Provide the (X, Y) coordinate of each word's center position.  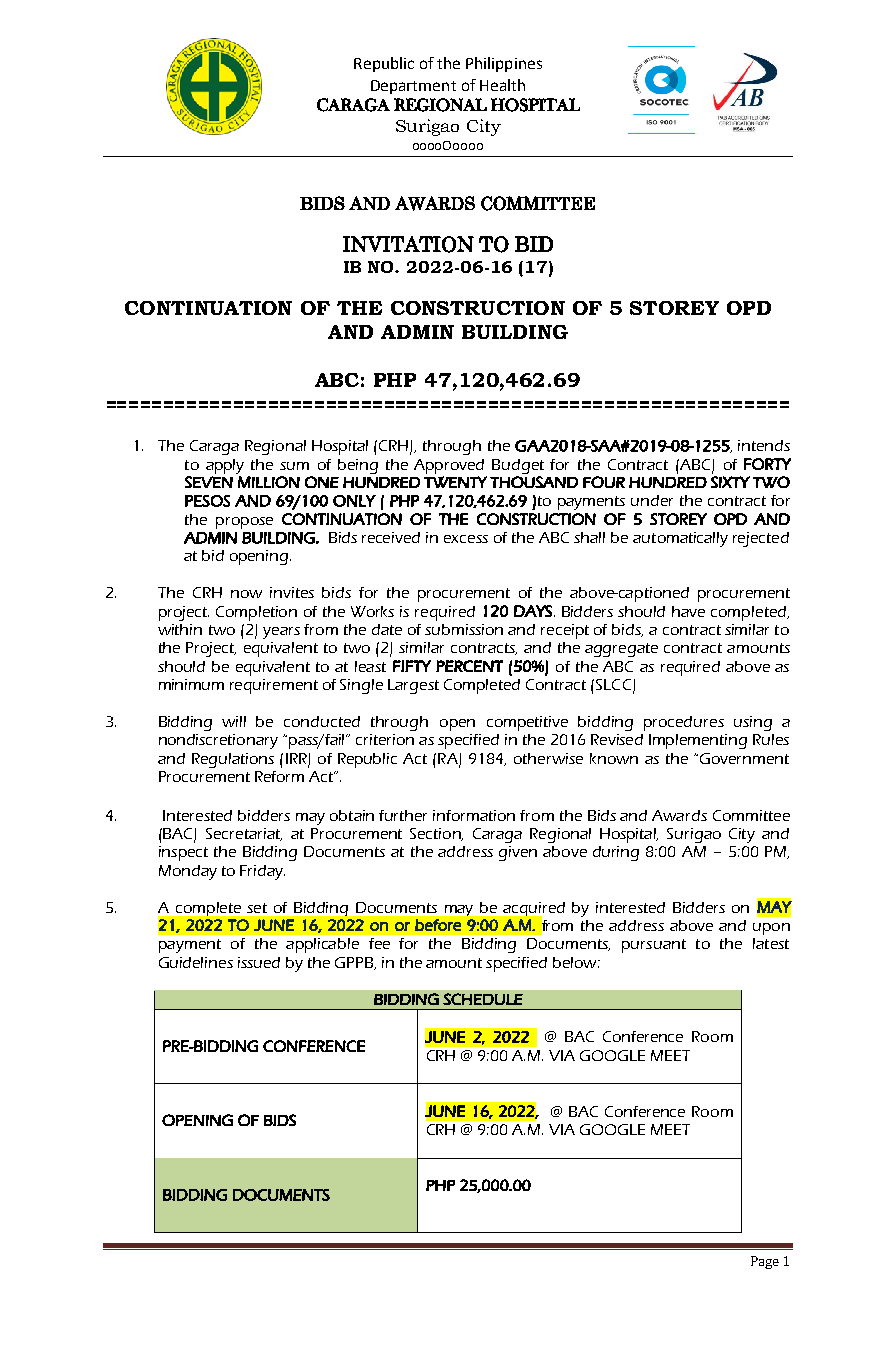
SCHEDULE (483, 999)
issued (259, 962)
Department (413, 87)
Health (502, 85)
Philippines (504, 64)
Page (765, 1262)
